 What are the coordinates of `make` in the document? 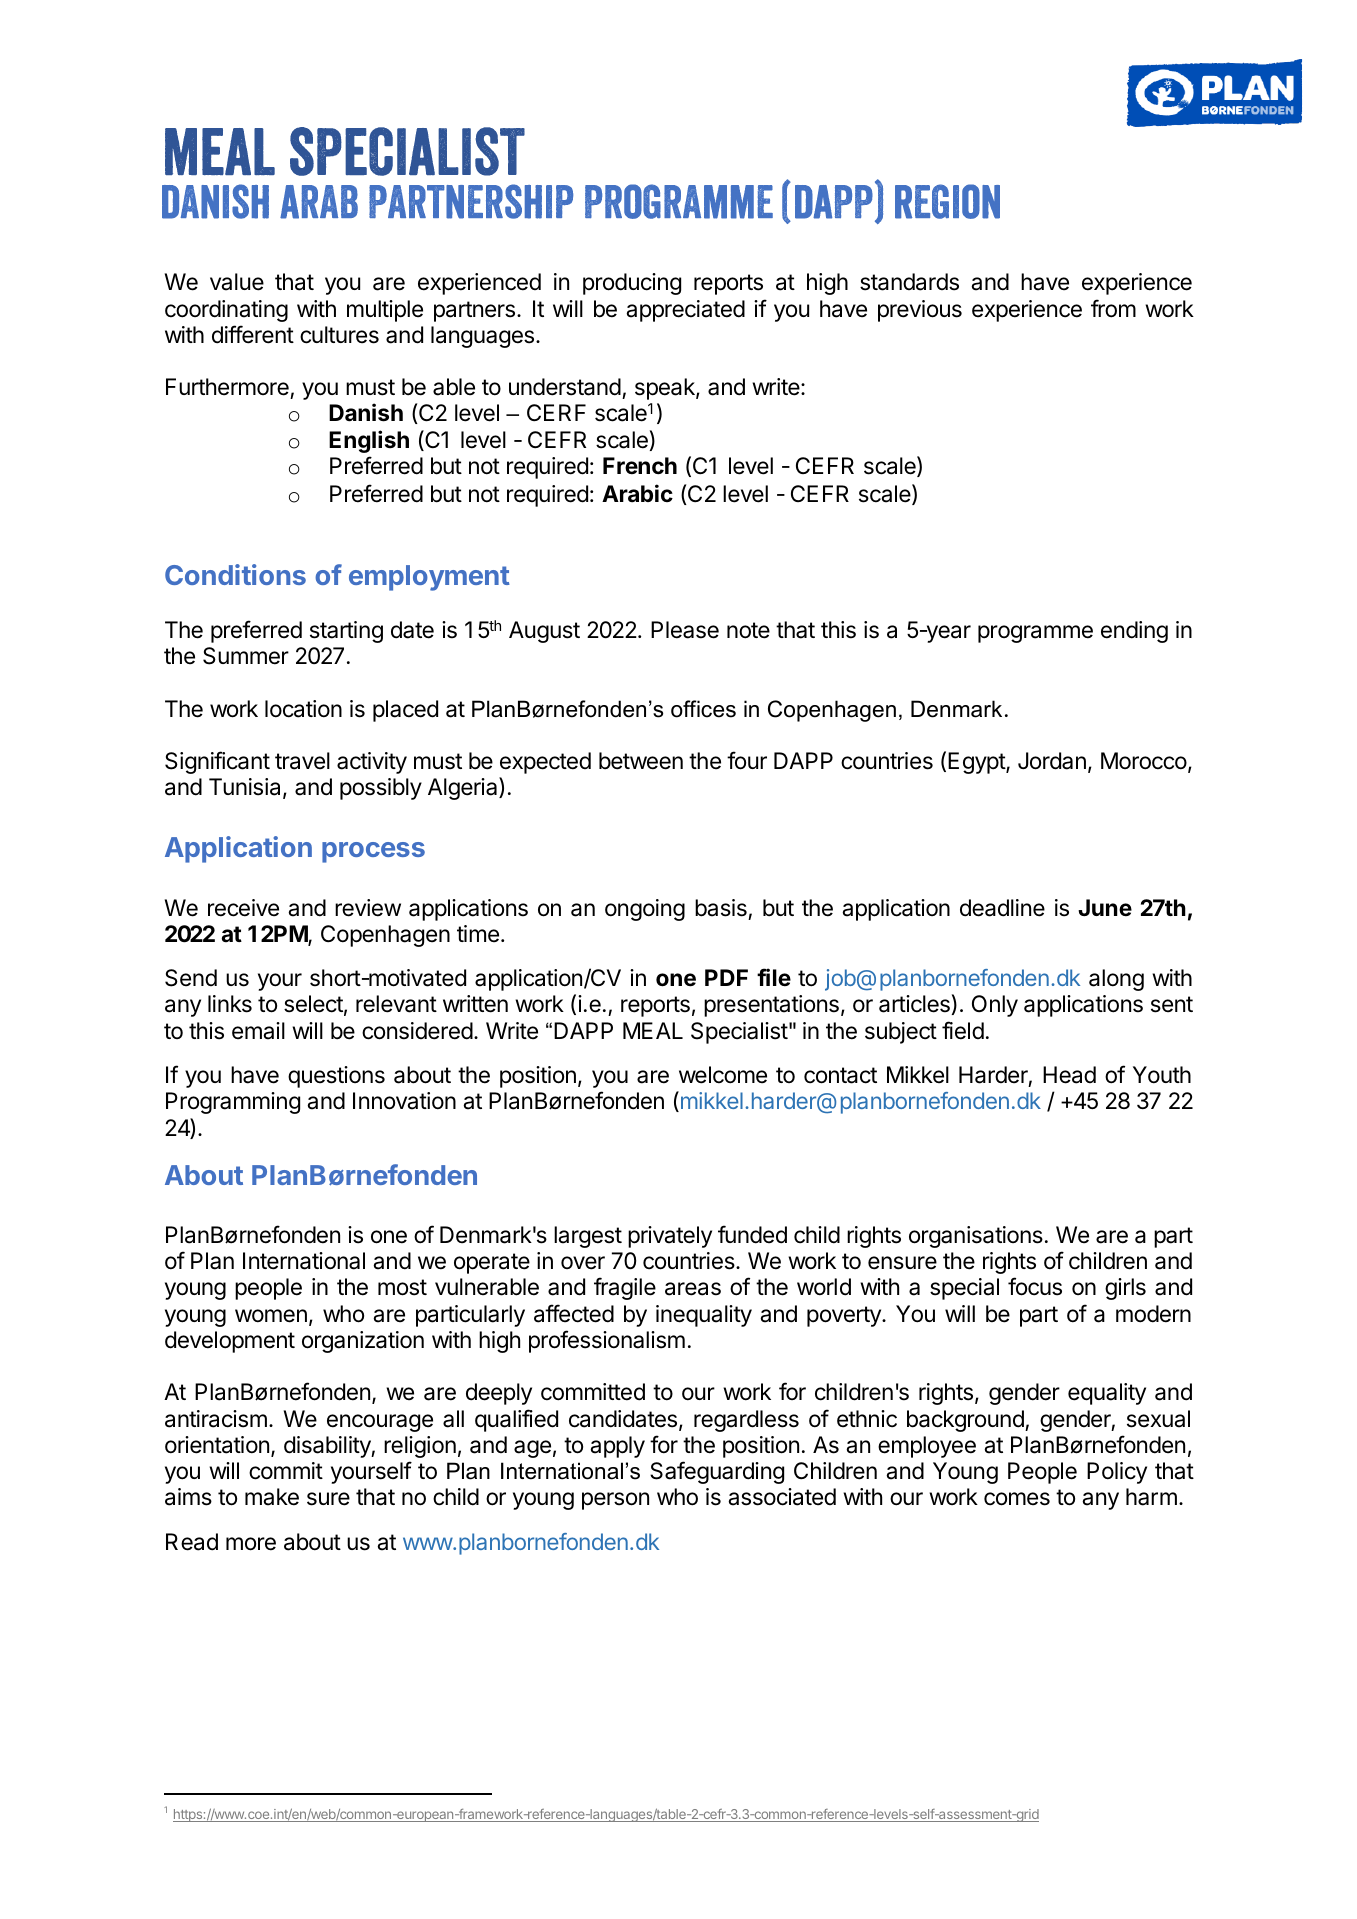 It's located at (272, 1497).
